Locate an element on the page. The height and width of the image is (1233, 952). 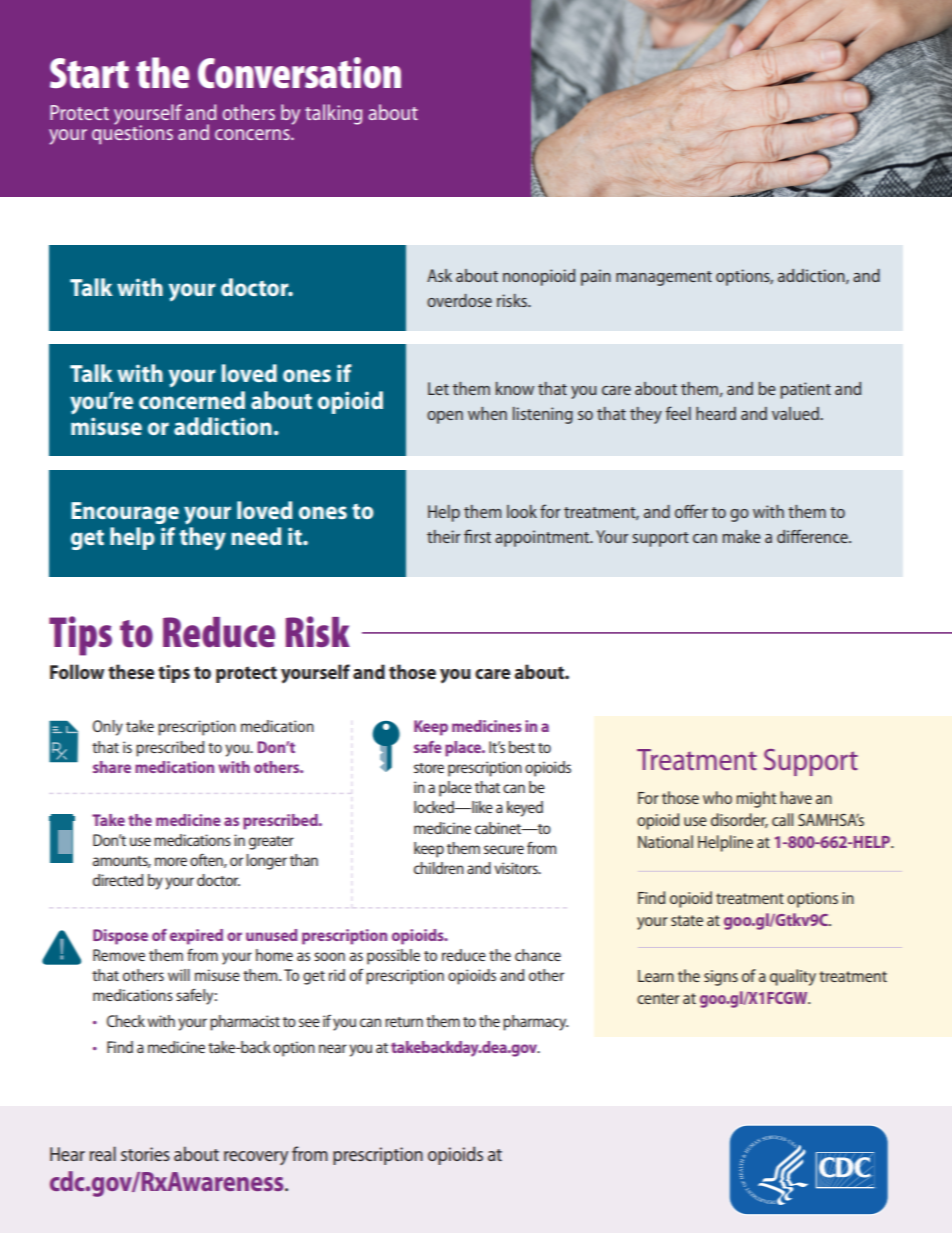
store is located at coordinates (429, 768).
